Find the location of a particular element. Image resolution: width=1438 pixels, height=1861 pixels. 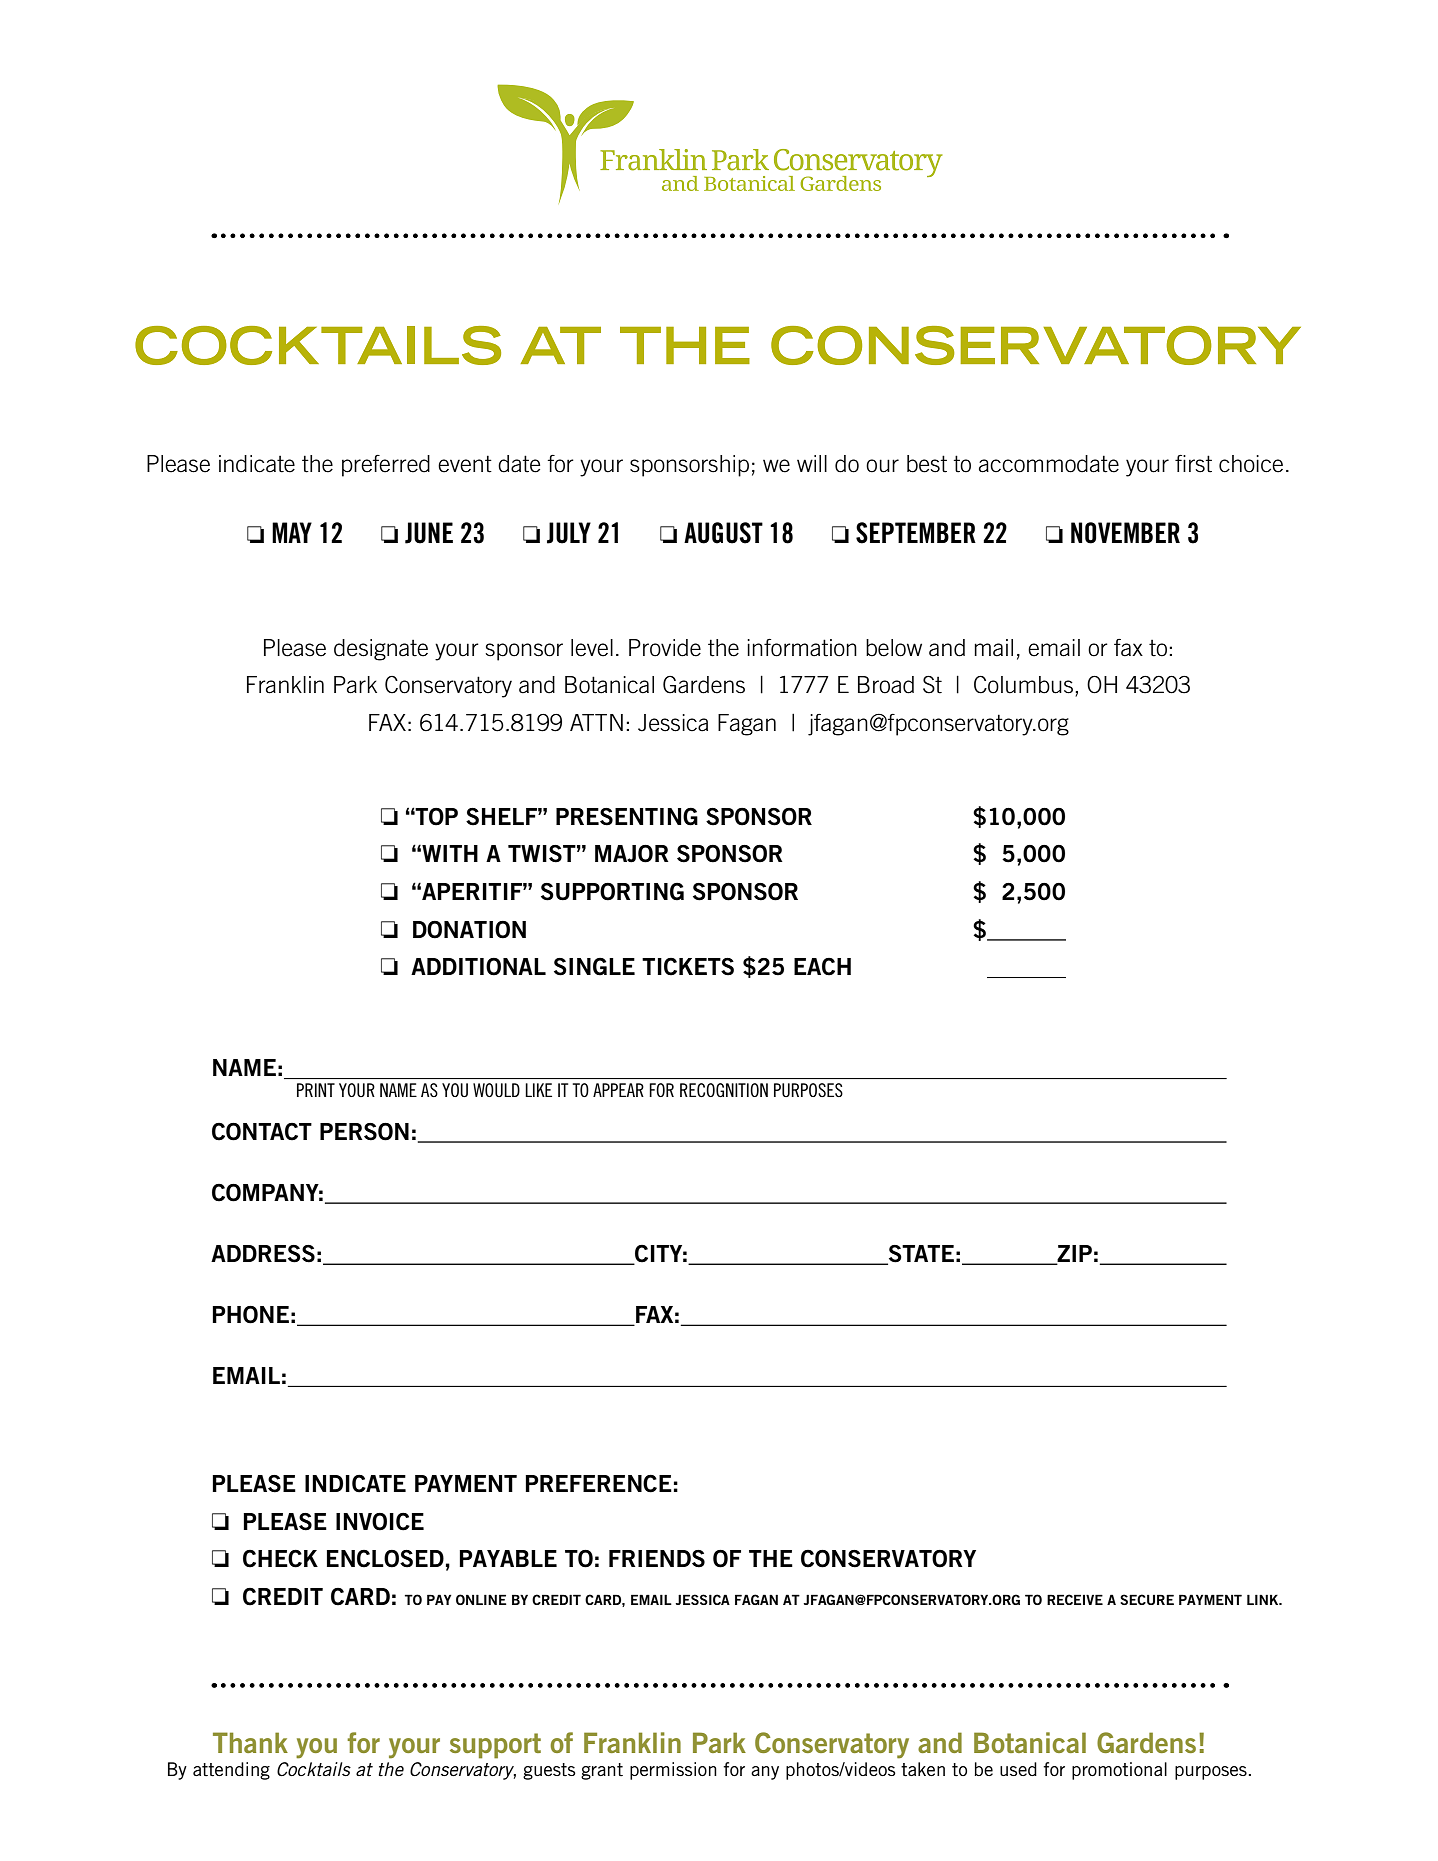

preferred is located at coordinates (386, 466).
